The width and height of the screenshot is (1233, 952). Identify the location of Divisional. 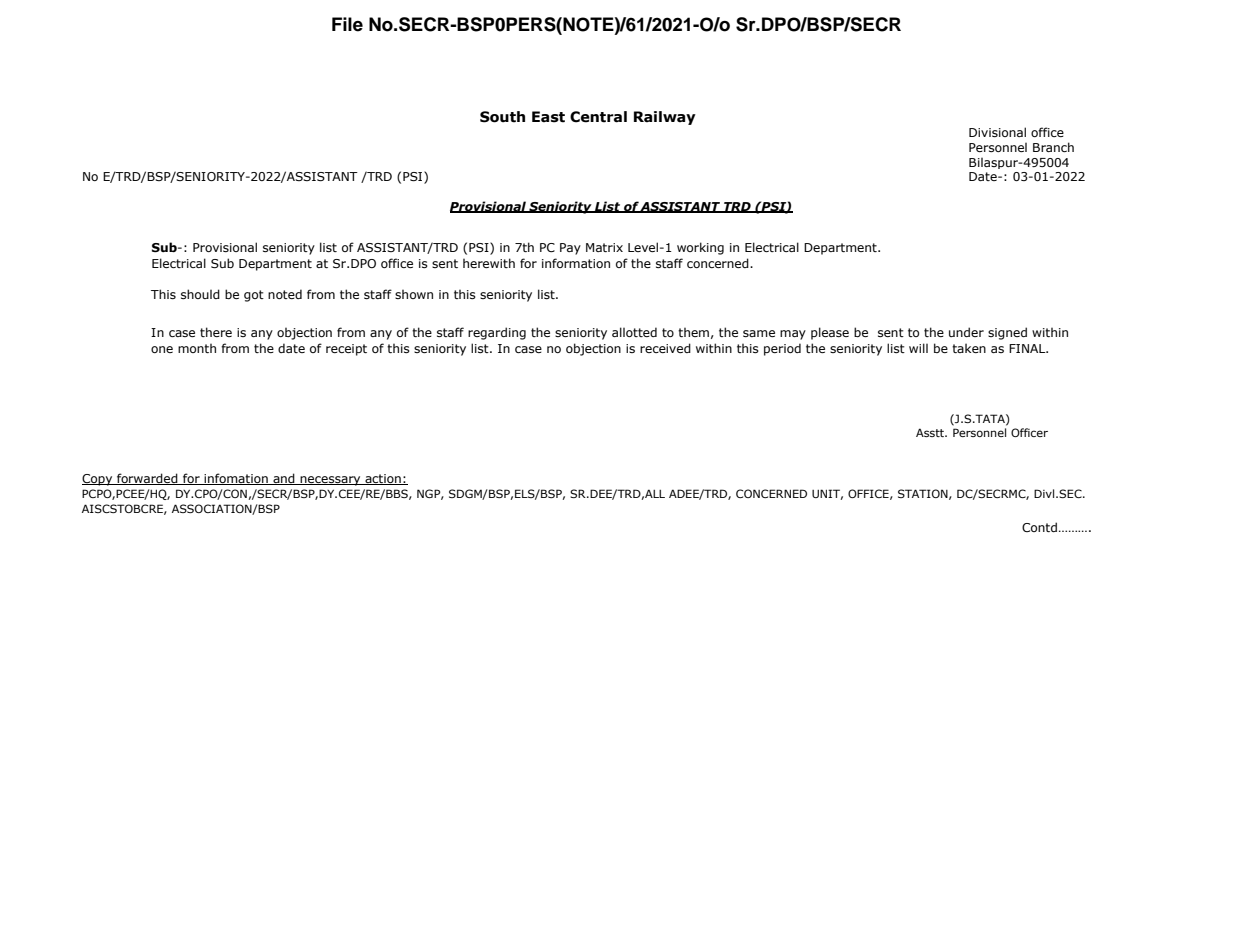
(997, 132).
